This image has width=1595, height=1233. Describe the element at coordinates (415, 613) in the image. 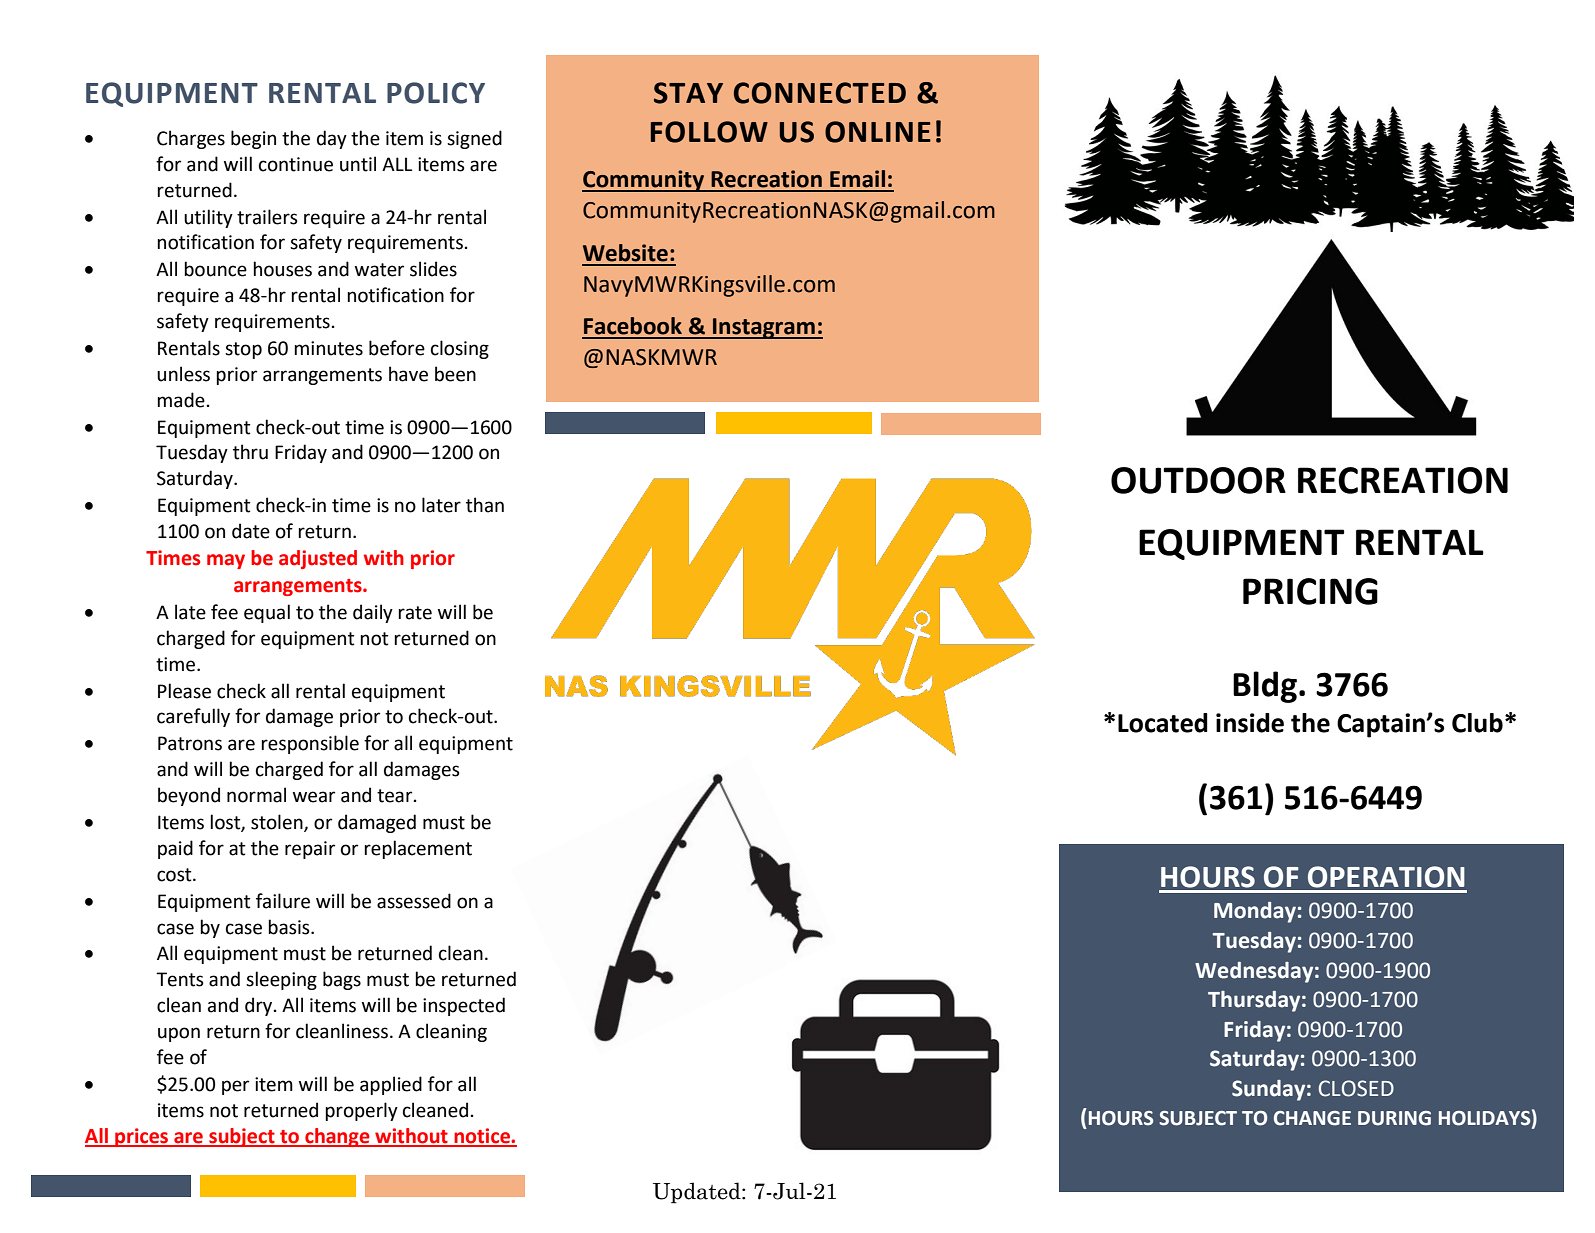

I see `rate` at that location.
